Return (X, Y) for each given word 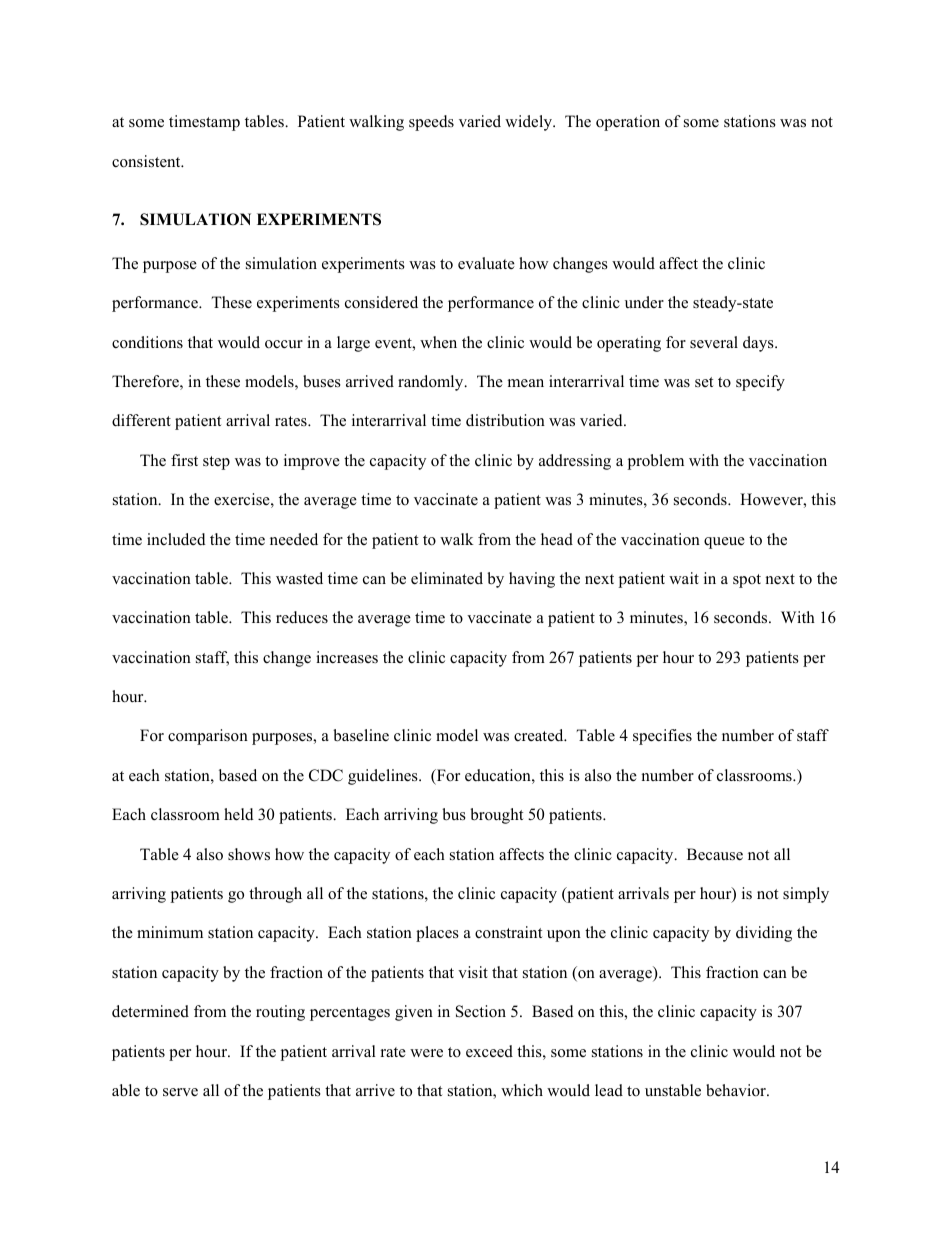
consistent (147, 161)
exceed (489, 1051)
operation (628, 123)
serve (180, 1092)
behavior (737, 1090)
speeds (431, 123)
